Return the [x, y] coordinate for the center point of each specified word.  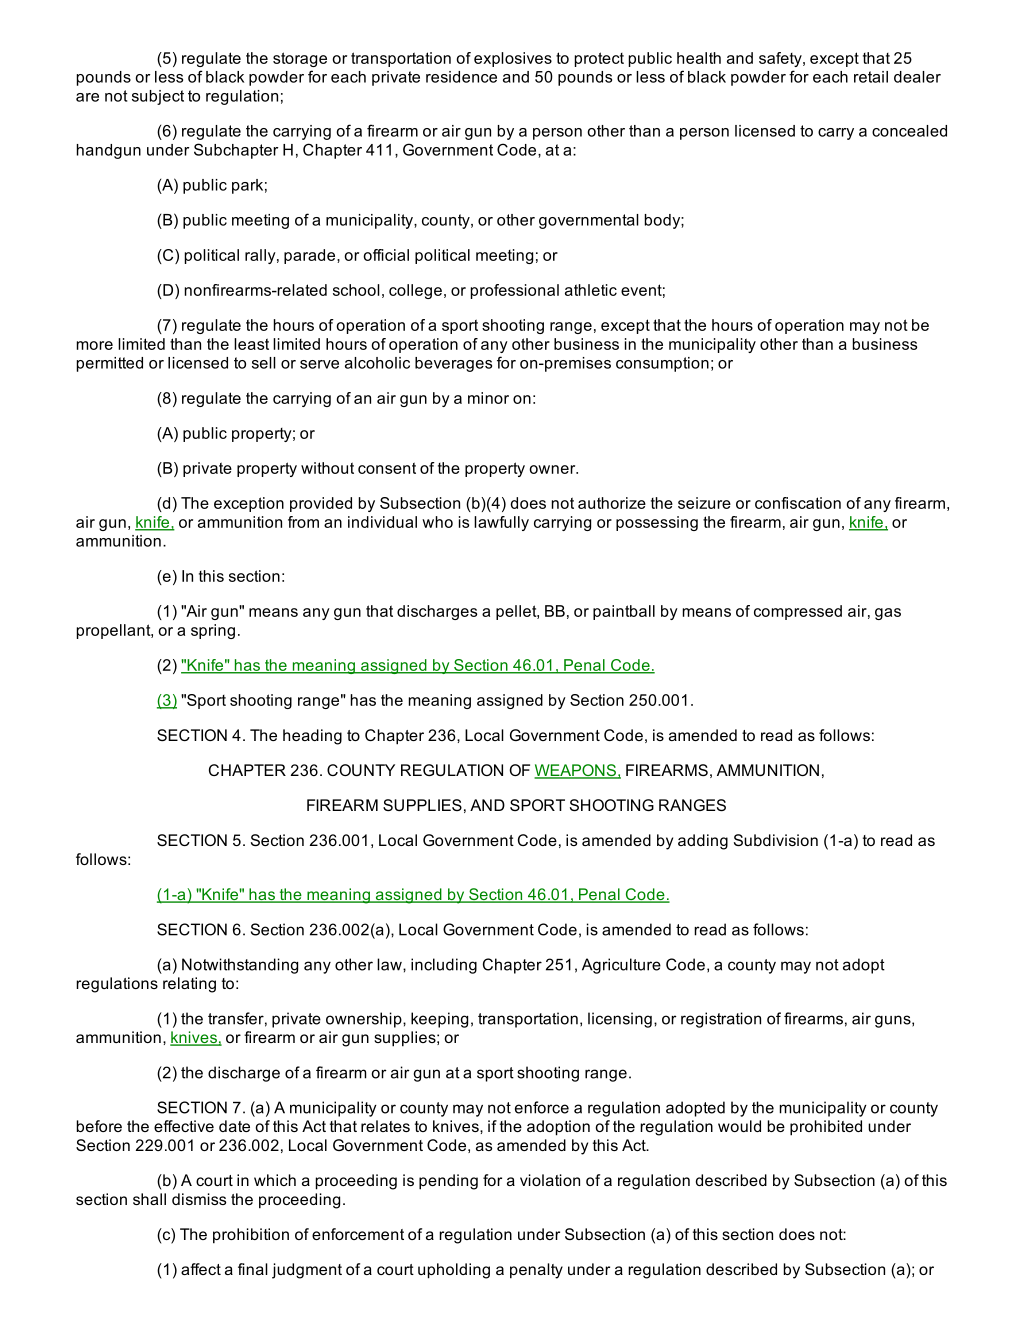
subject [158, 97]
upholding [454, 1271]
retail [871, 77]
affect [201, 1269]
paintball [624, 612]
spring [213, 631]
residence [461, 77]
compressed [798, 612]
